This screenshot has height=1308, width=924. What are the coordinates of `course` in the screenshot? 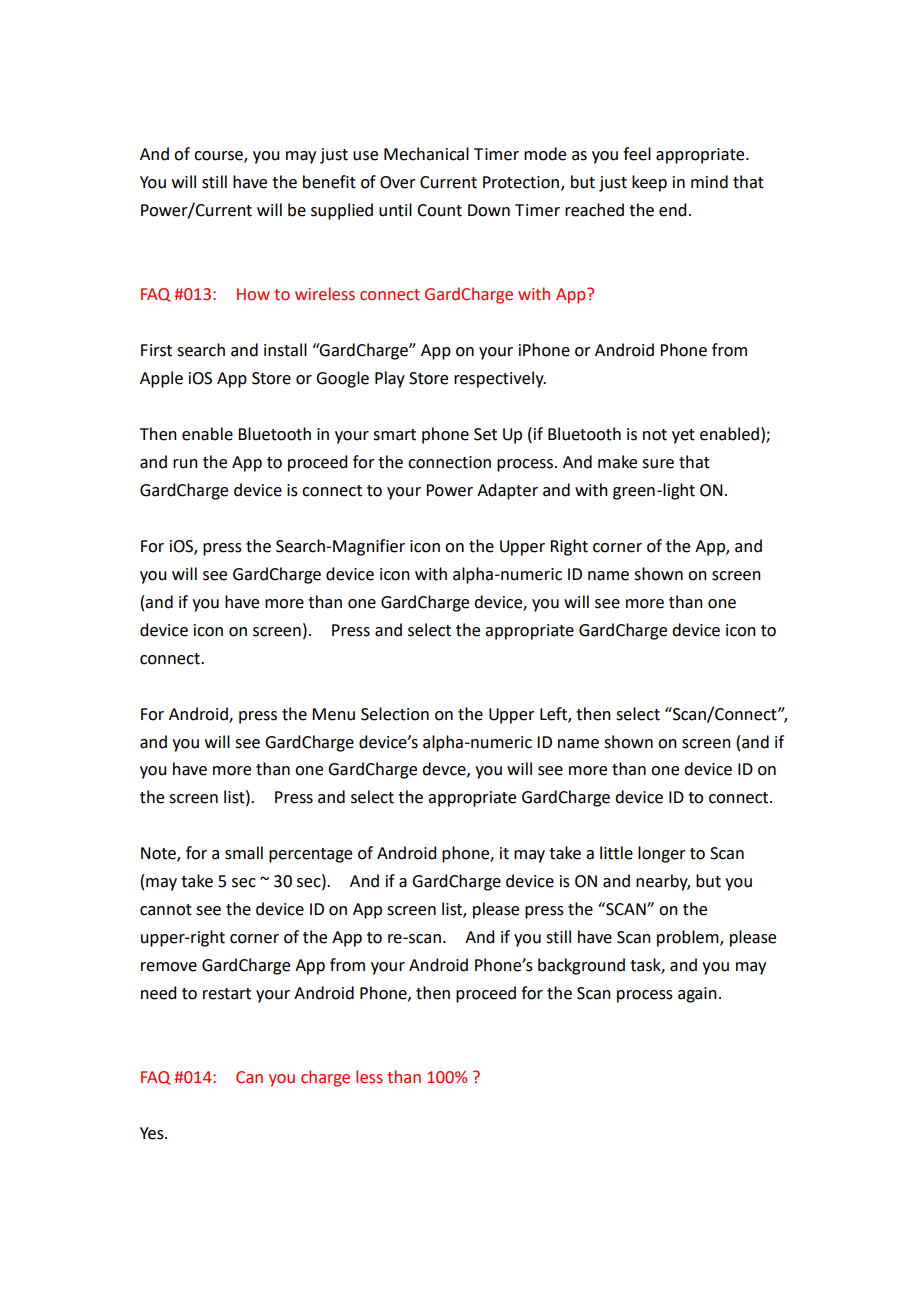 It's located at (219, 157).
